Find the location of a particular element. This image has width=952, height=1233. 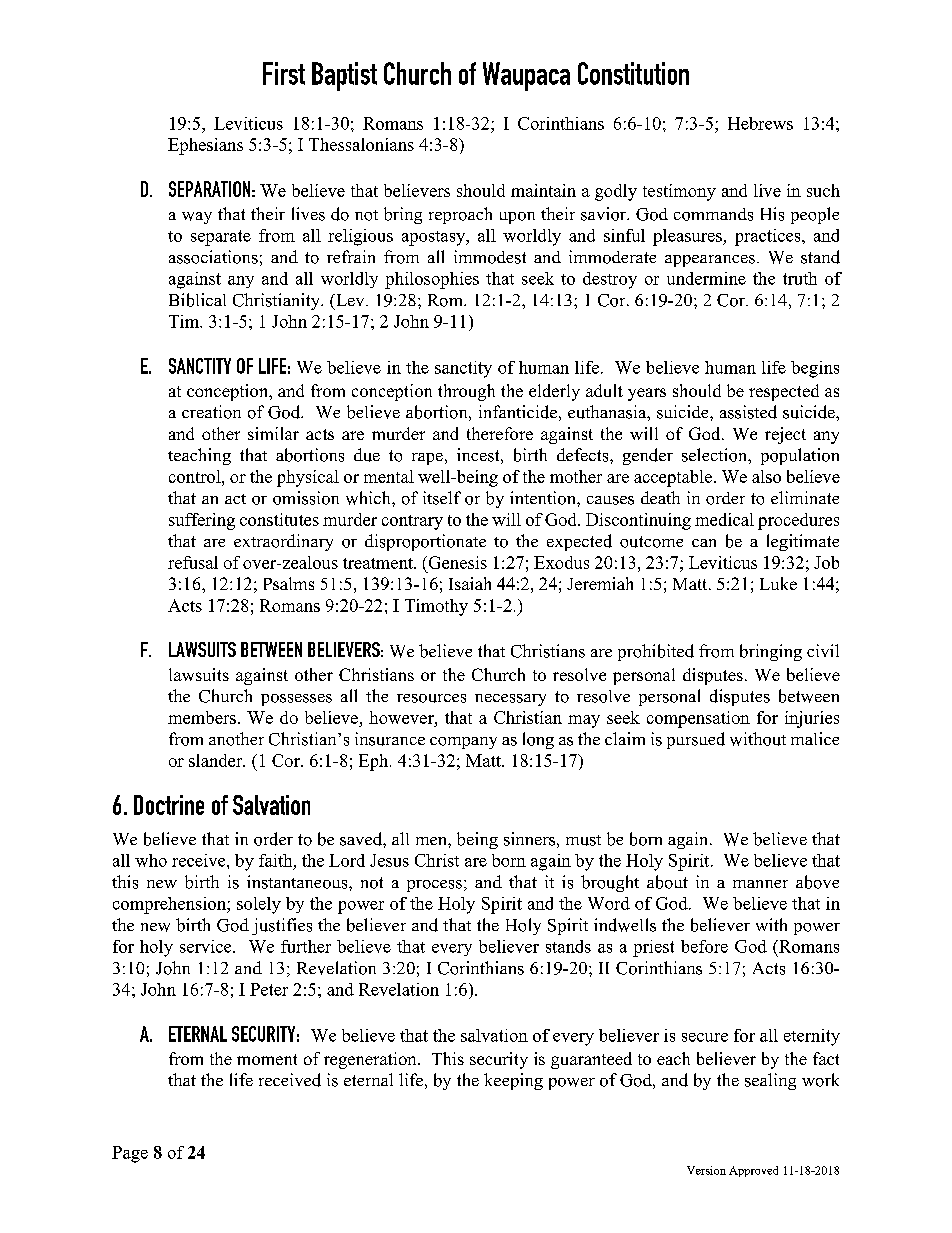

Page is located at coordinates (130, 1154).
